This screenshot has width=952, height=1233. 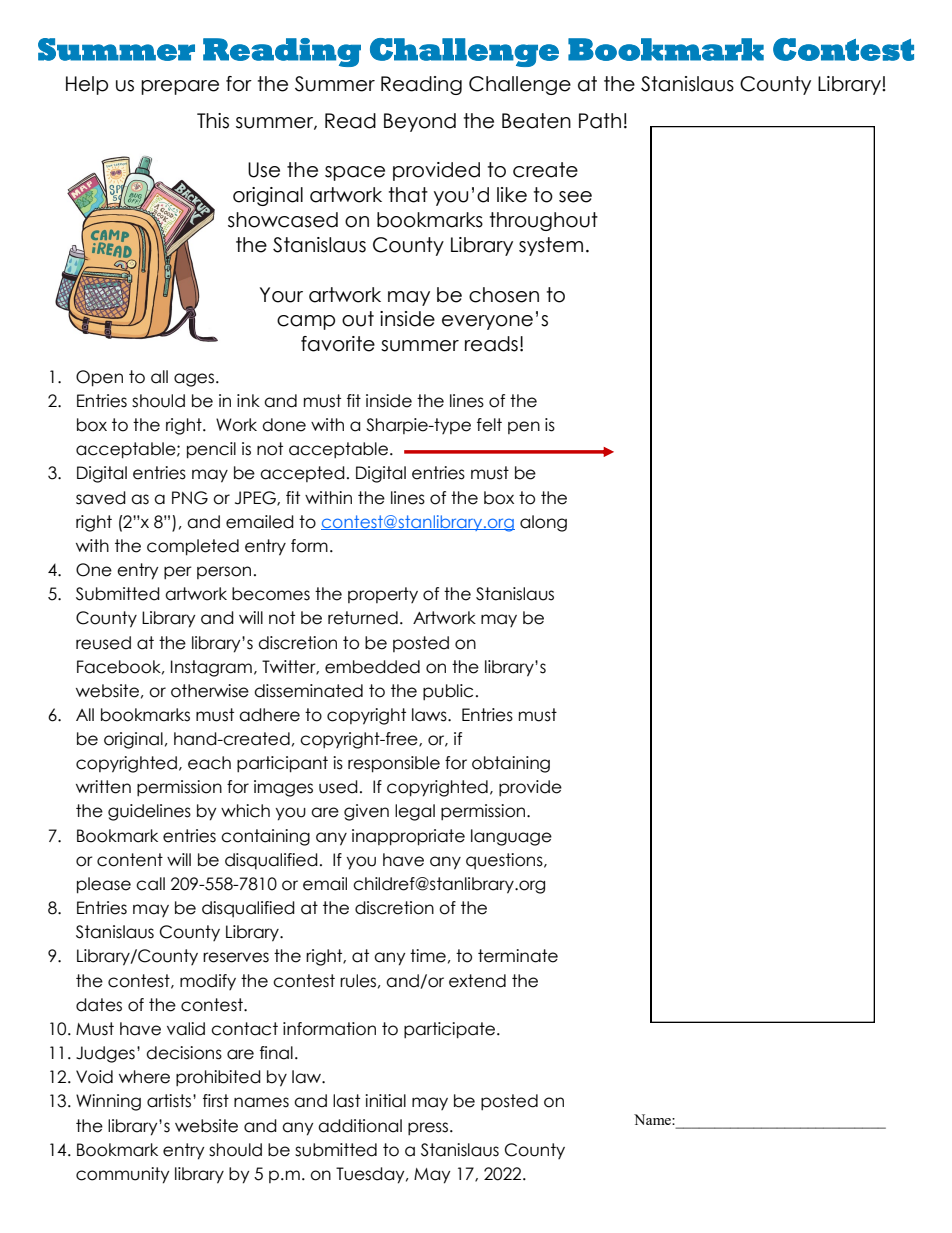 What do you see at coordinates (536, 121) in the screenshot?
I see `Beaten` at bounding box center [536, 121].
